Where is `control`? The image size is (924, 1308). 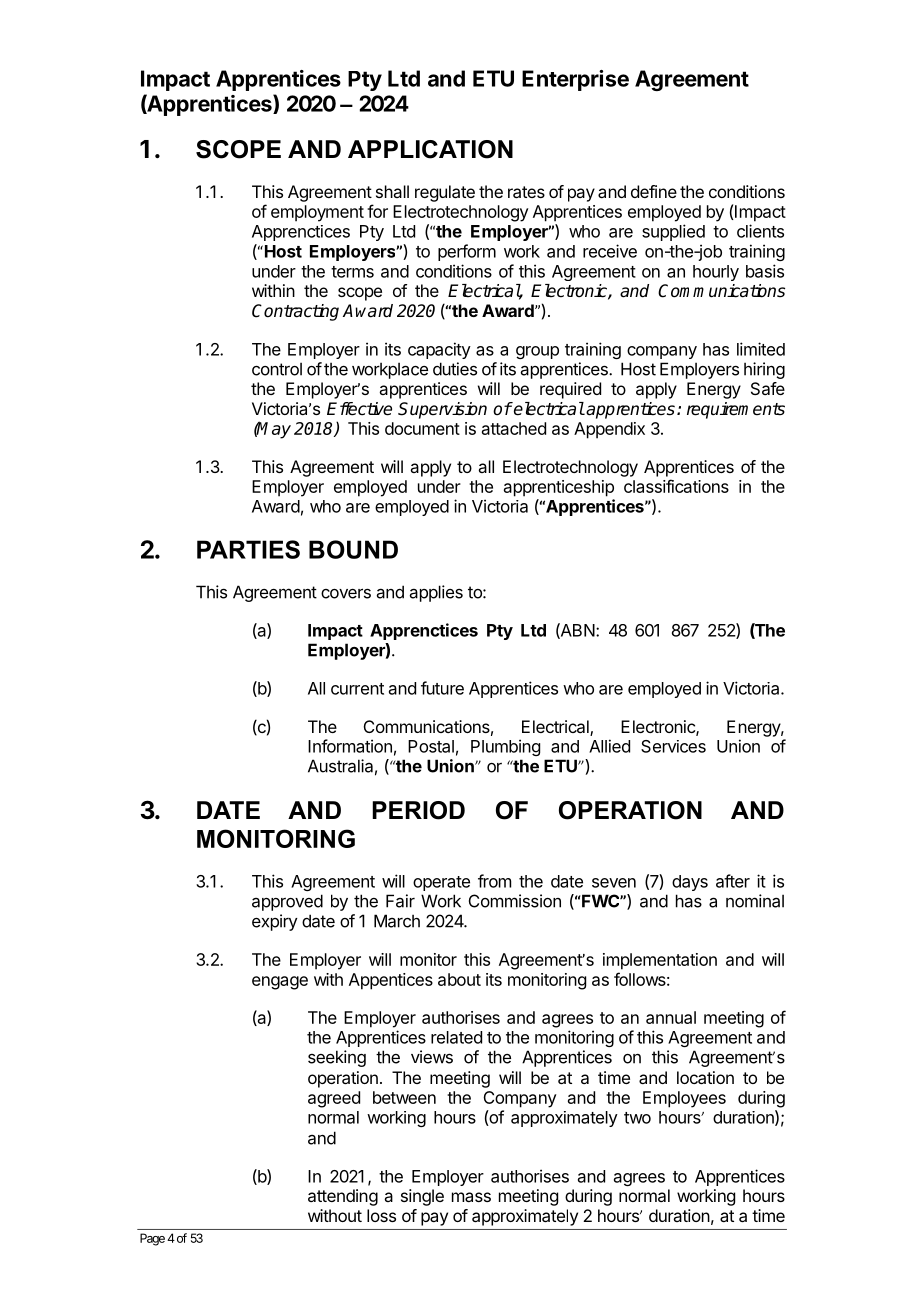
control is located at coordinates (277, 369).
